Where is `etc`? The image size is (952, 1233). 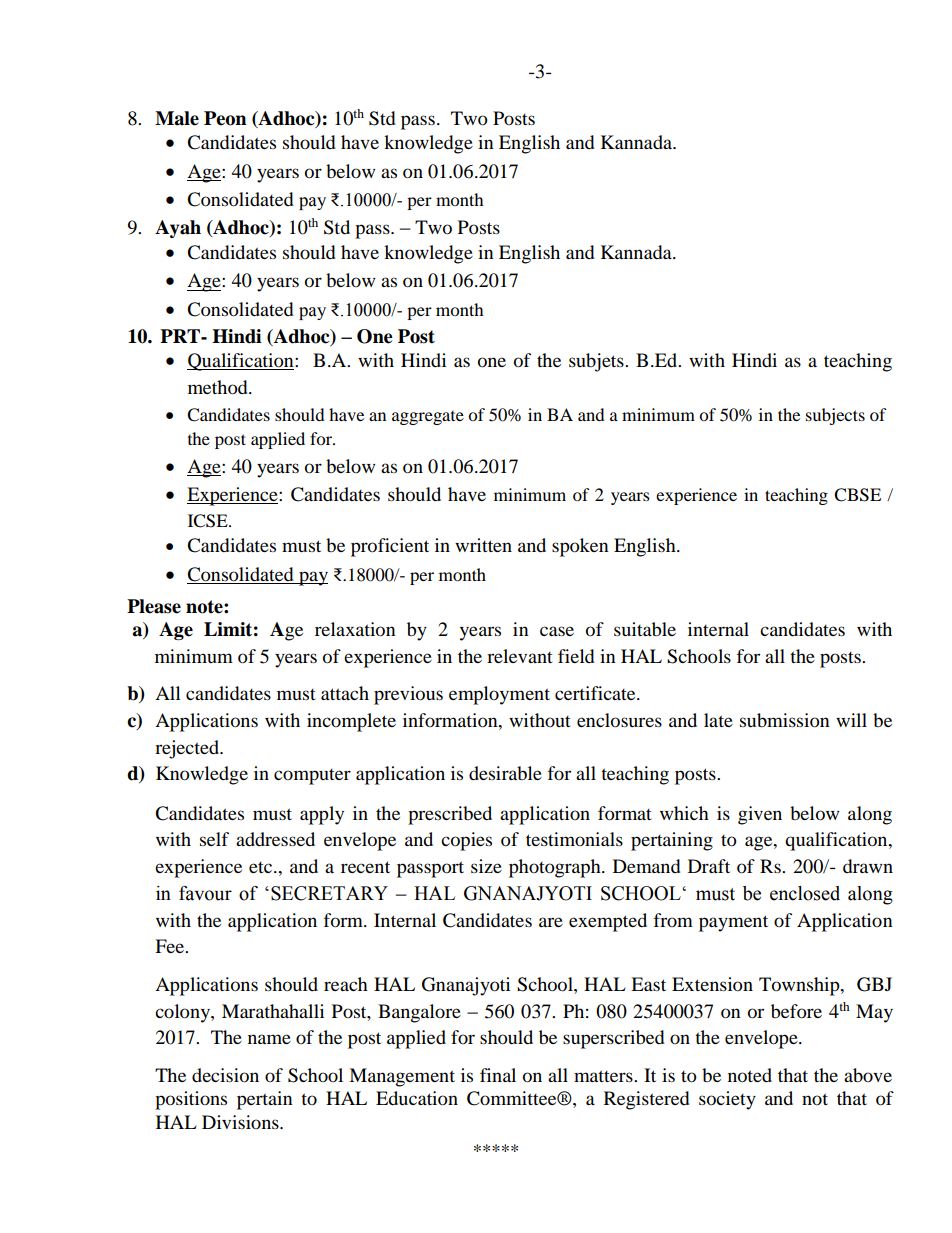 etc is located at coordinates (262, 867).
